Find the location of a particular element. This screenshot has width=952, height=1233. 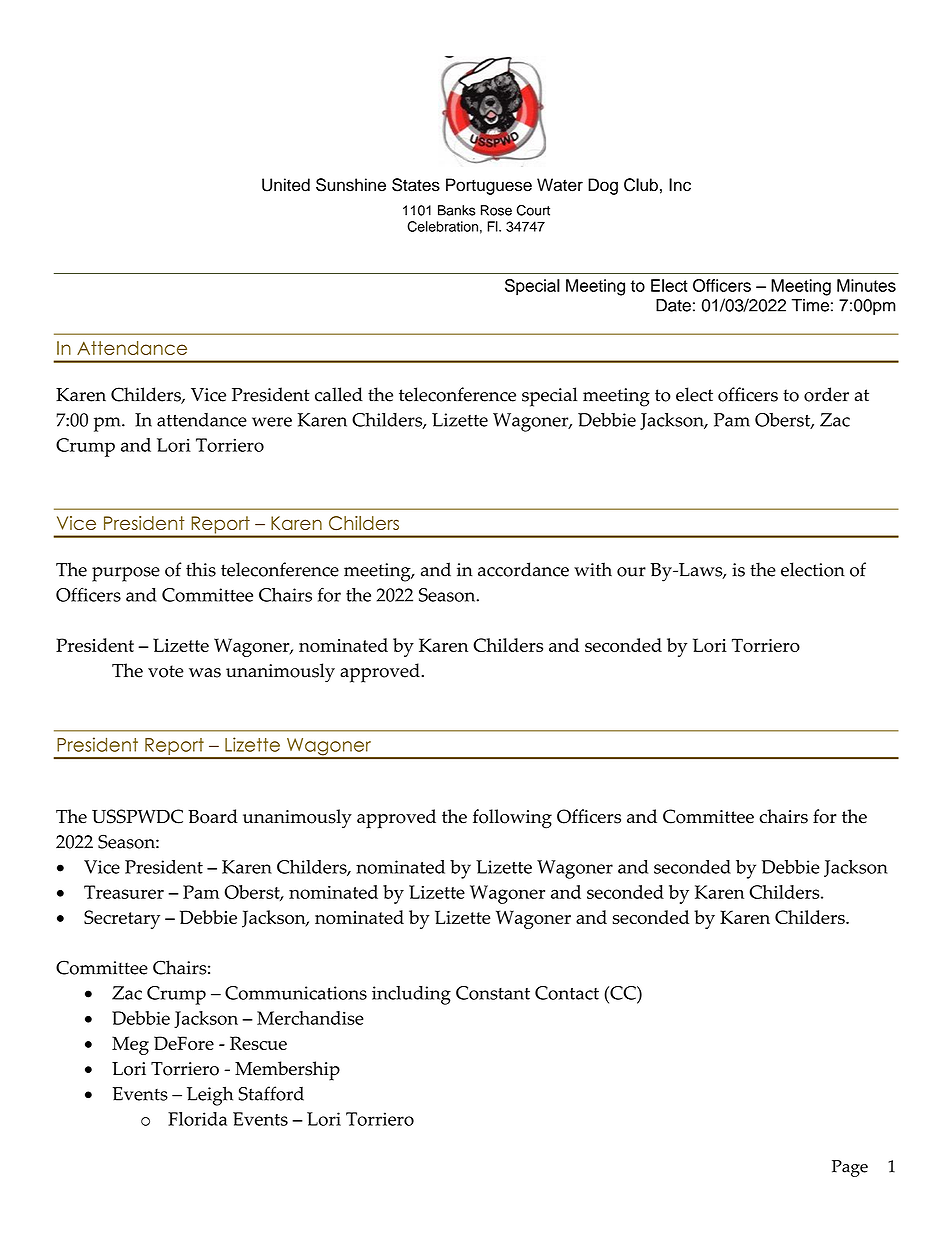

Treasurer is located at coordinates (124, 892).
